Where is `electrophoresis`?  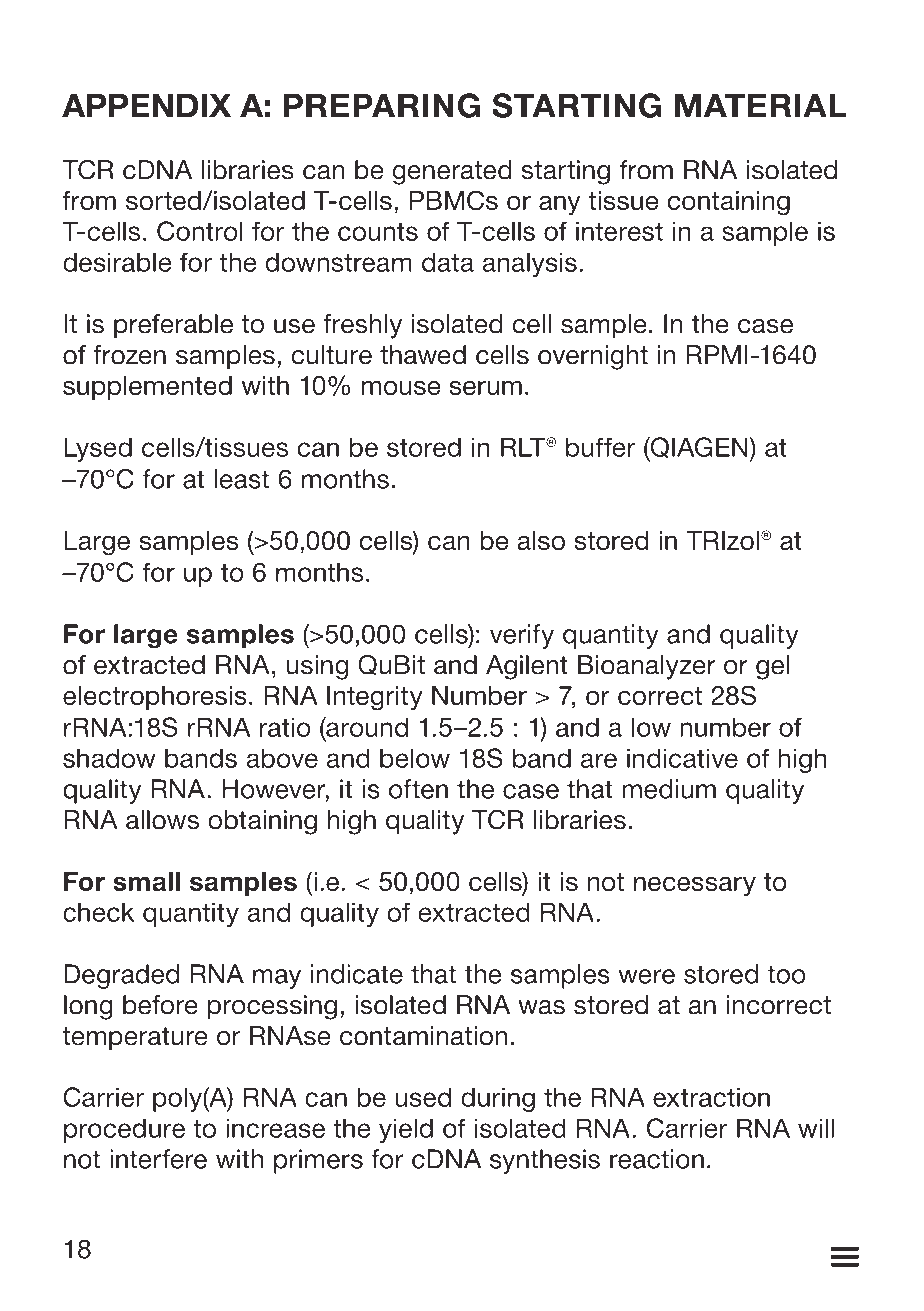 electrophoresis is located at coordinates (155, 698).
